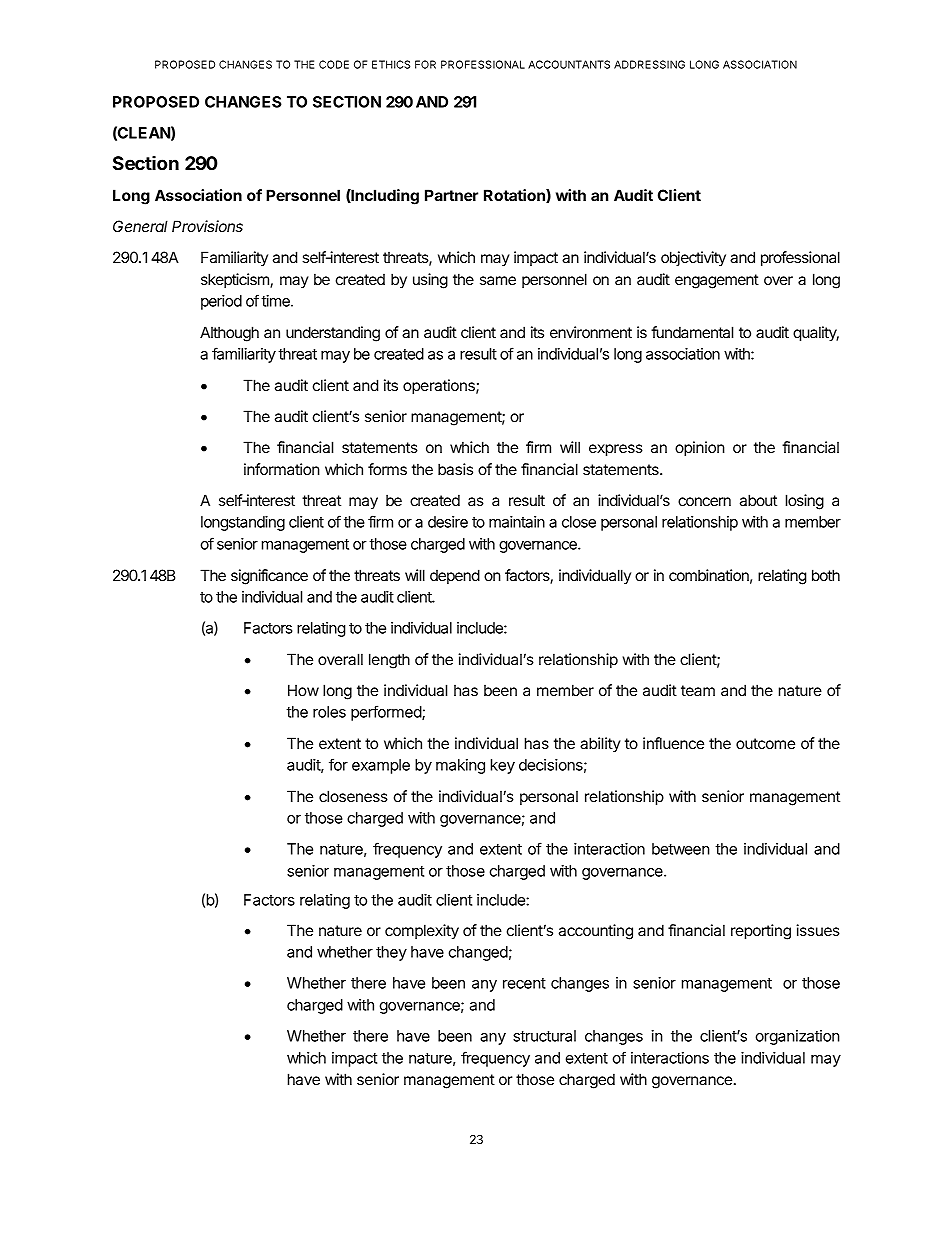  Describe the element at coordinates (569, 64) in the screenshot. I see `ACCOUNTANTS` at that location.
